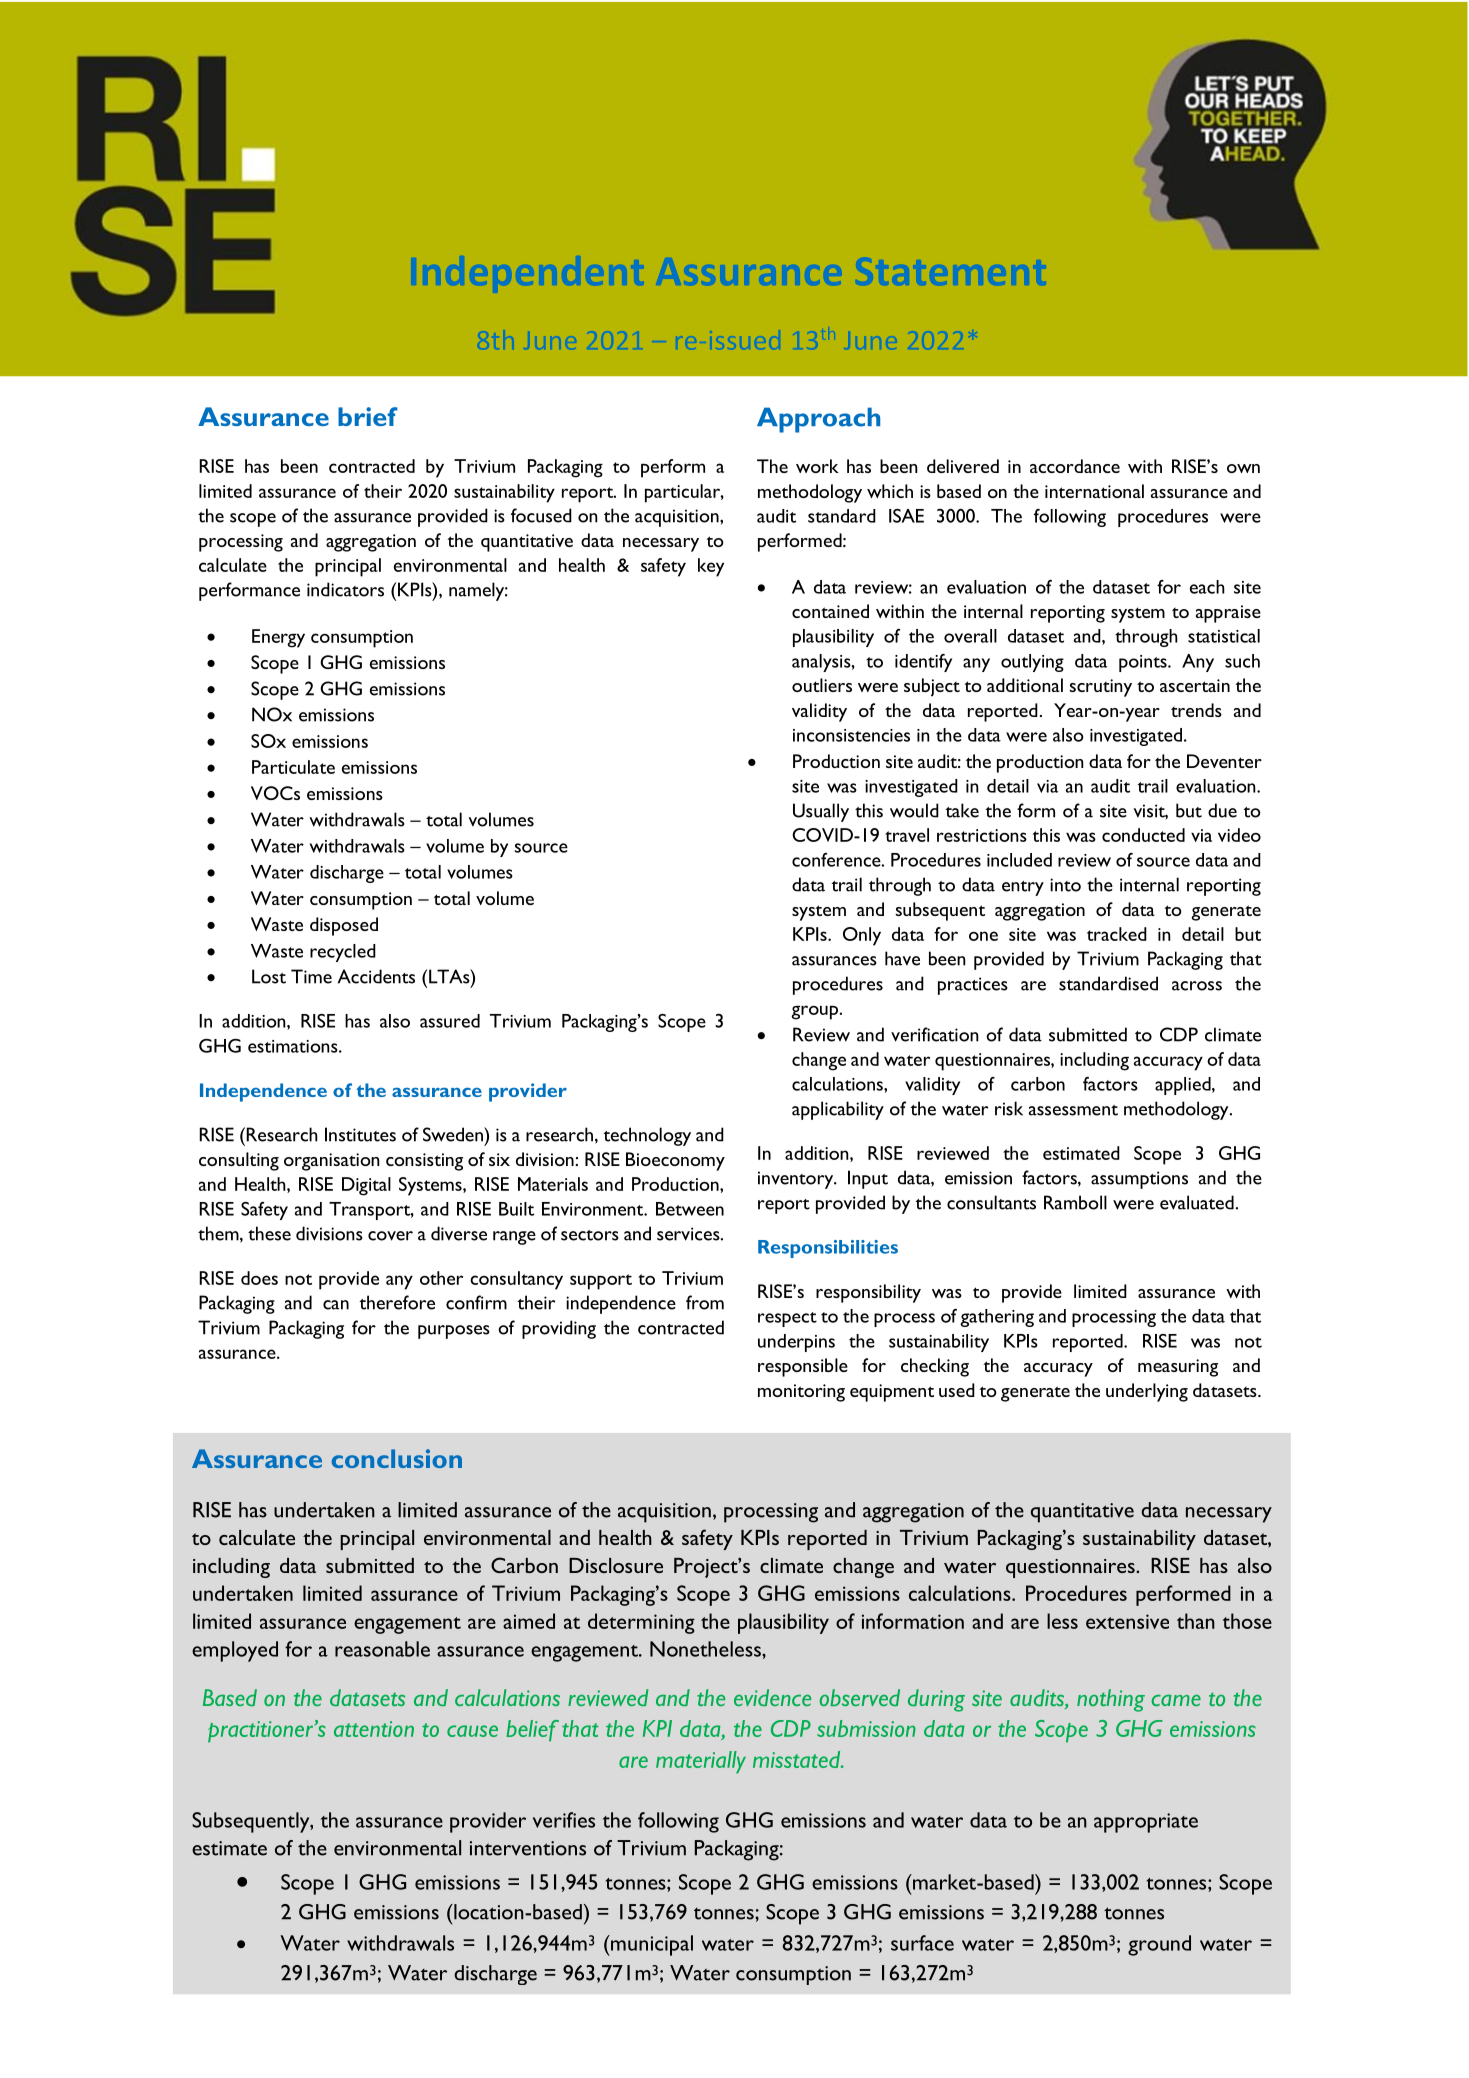 This screenshot has width=1469, height=2078. Describe the element at coordinates (1094, 491) in the screenshot. I see `international` at that location.
